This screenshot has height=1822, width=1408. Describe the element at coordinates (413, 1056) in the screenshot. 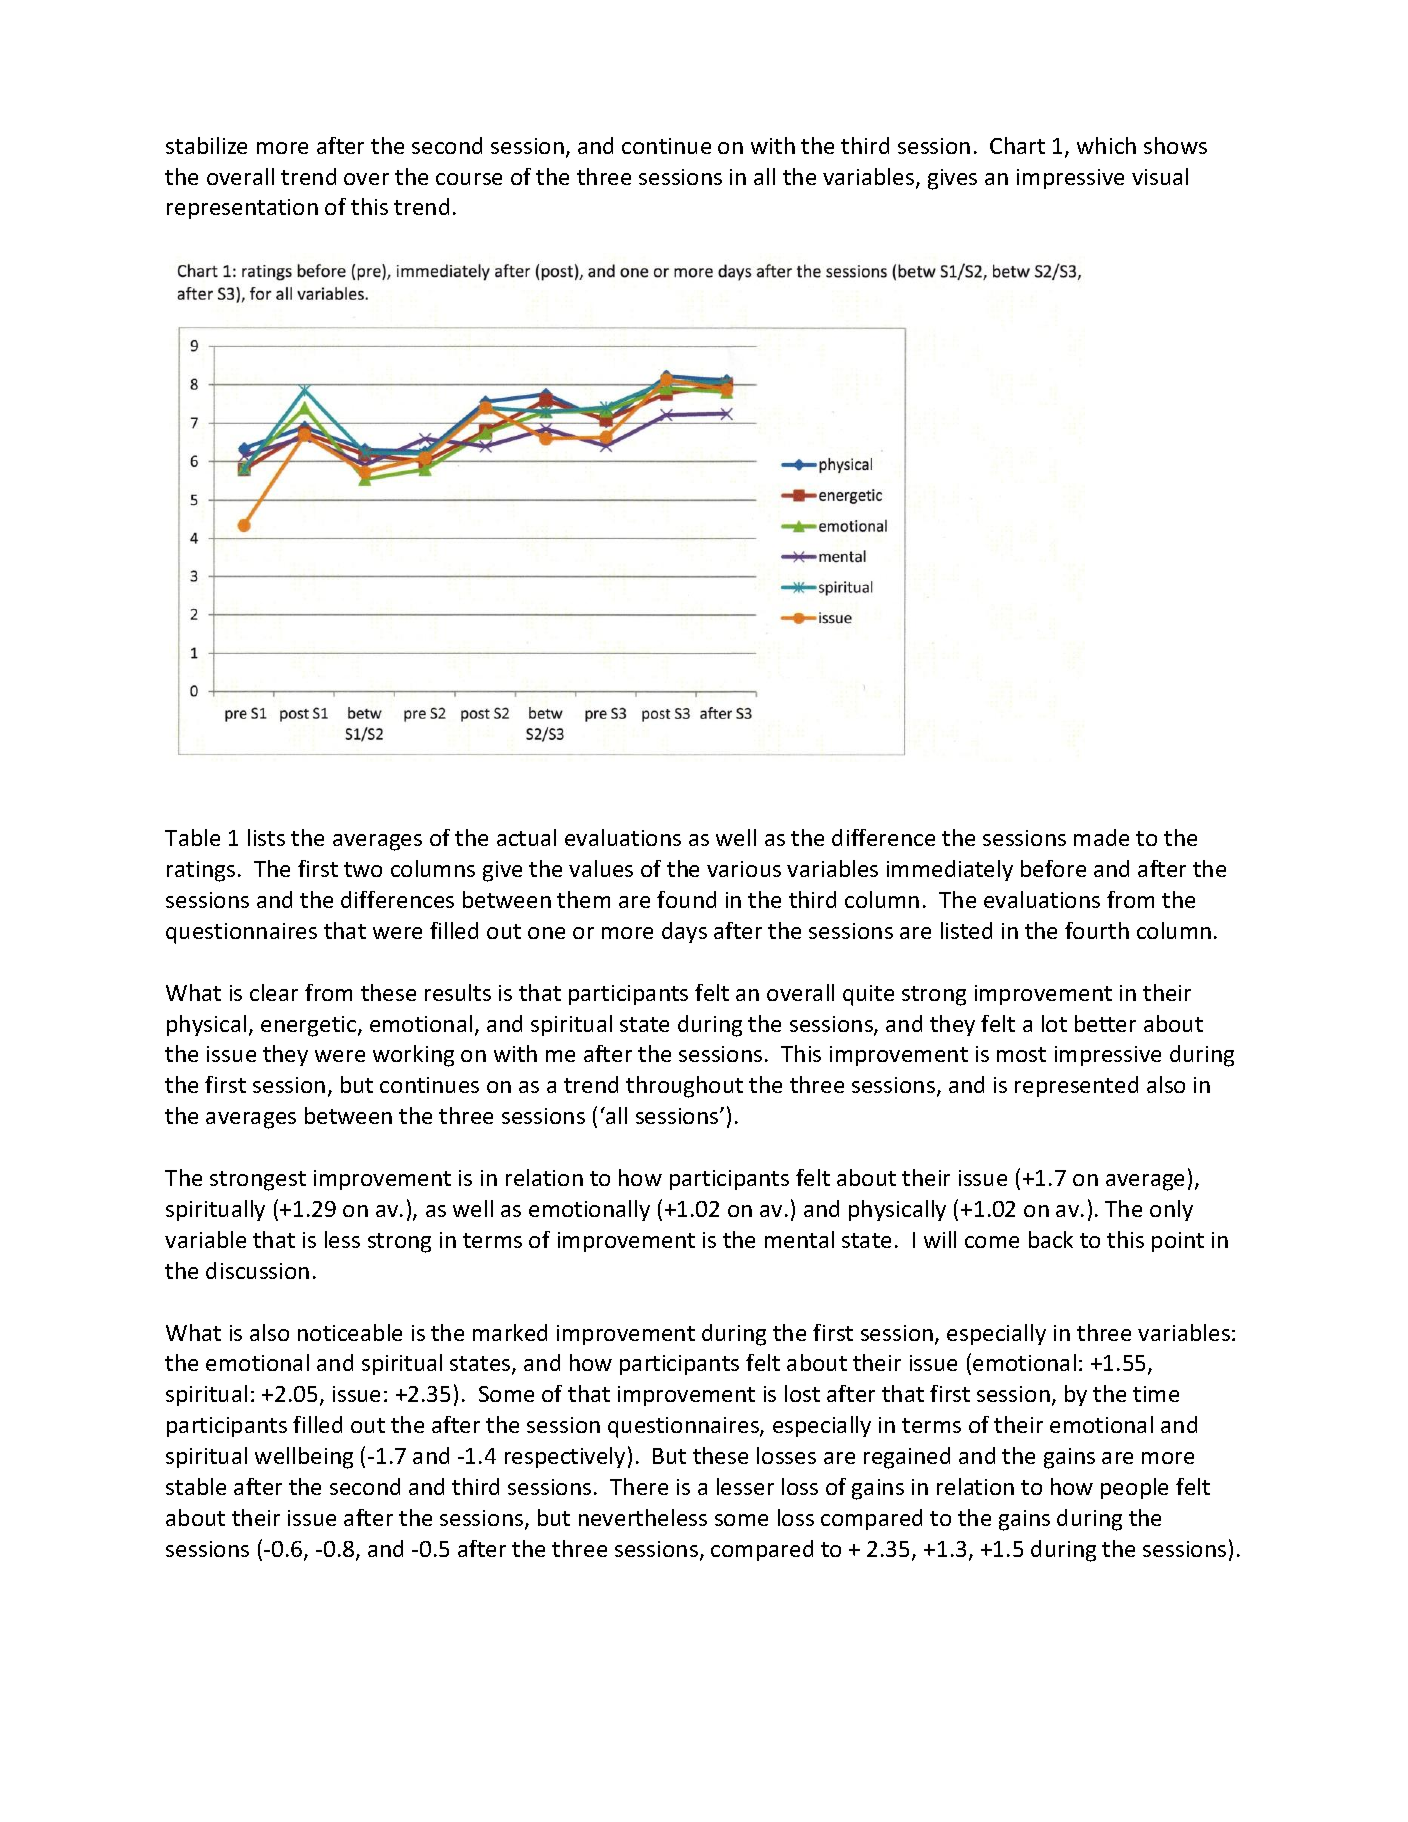

I see `working` at that location.
